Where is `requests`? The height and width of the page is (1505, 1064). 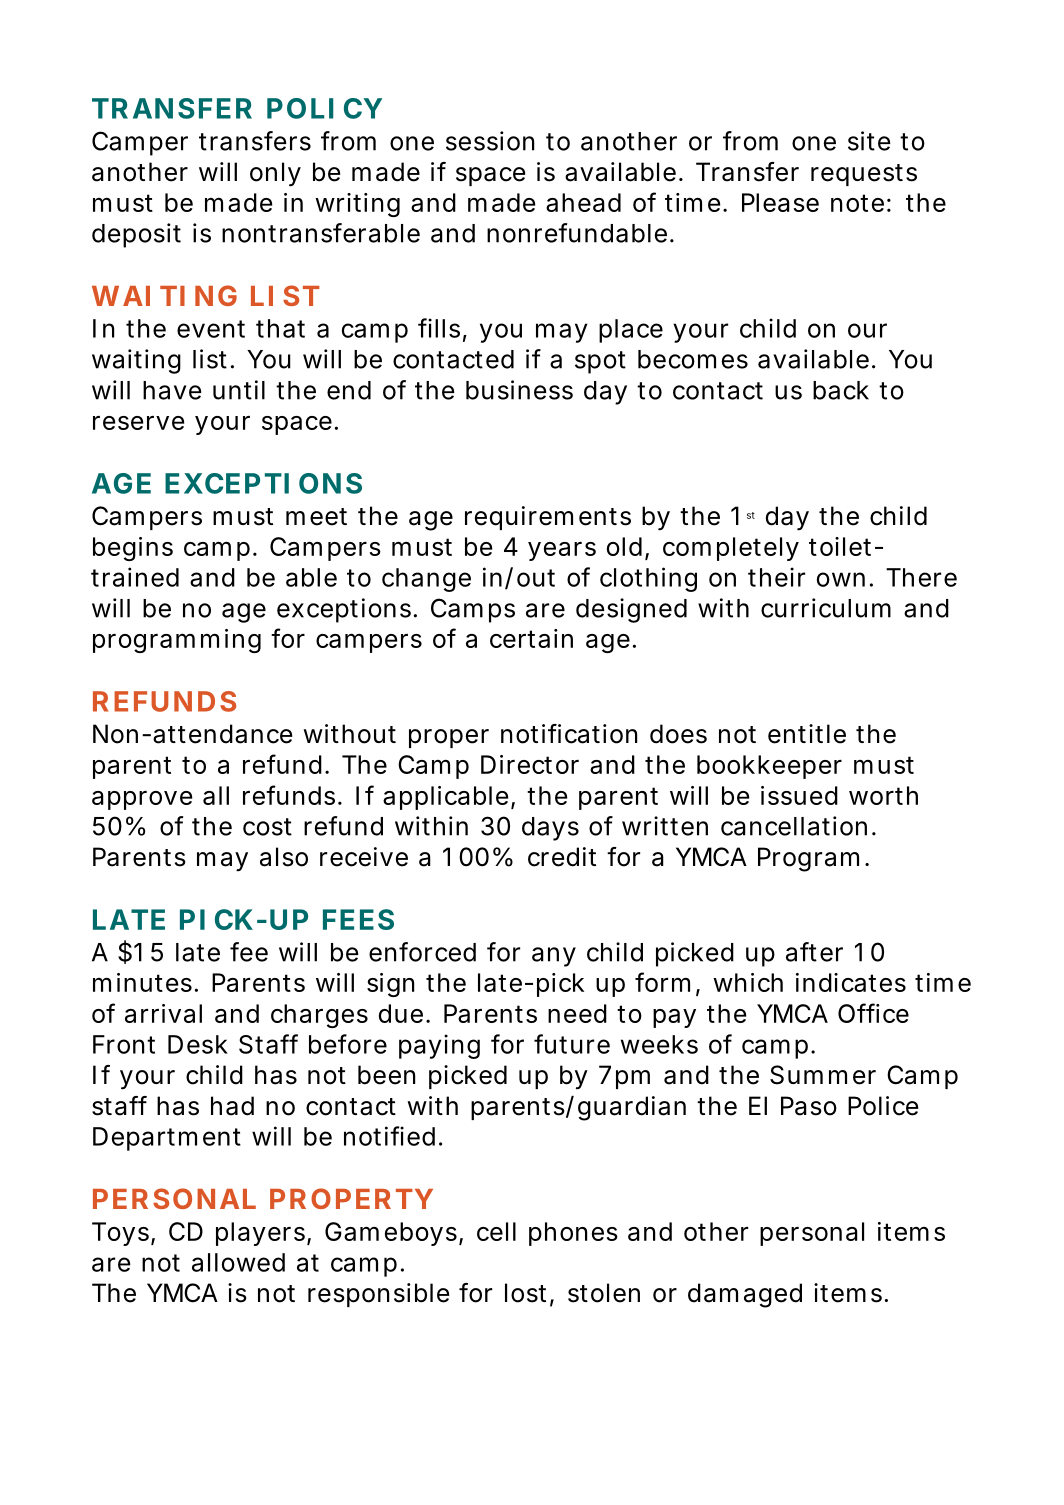 requests is located at coordinates (864, 175).
